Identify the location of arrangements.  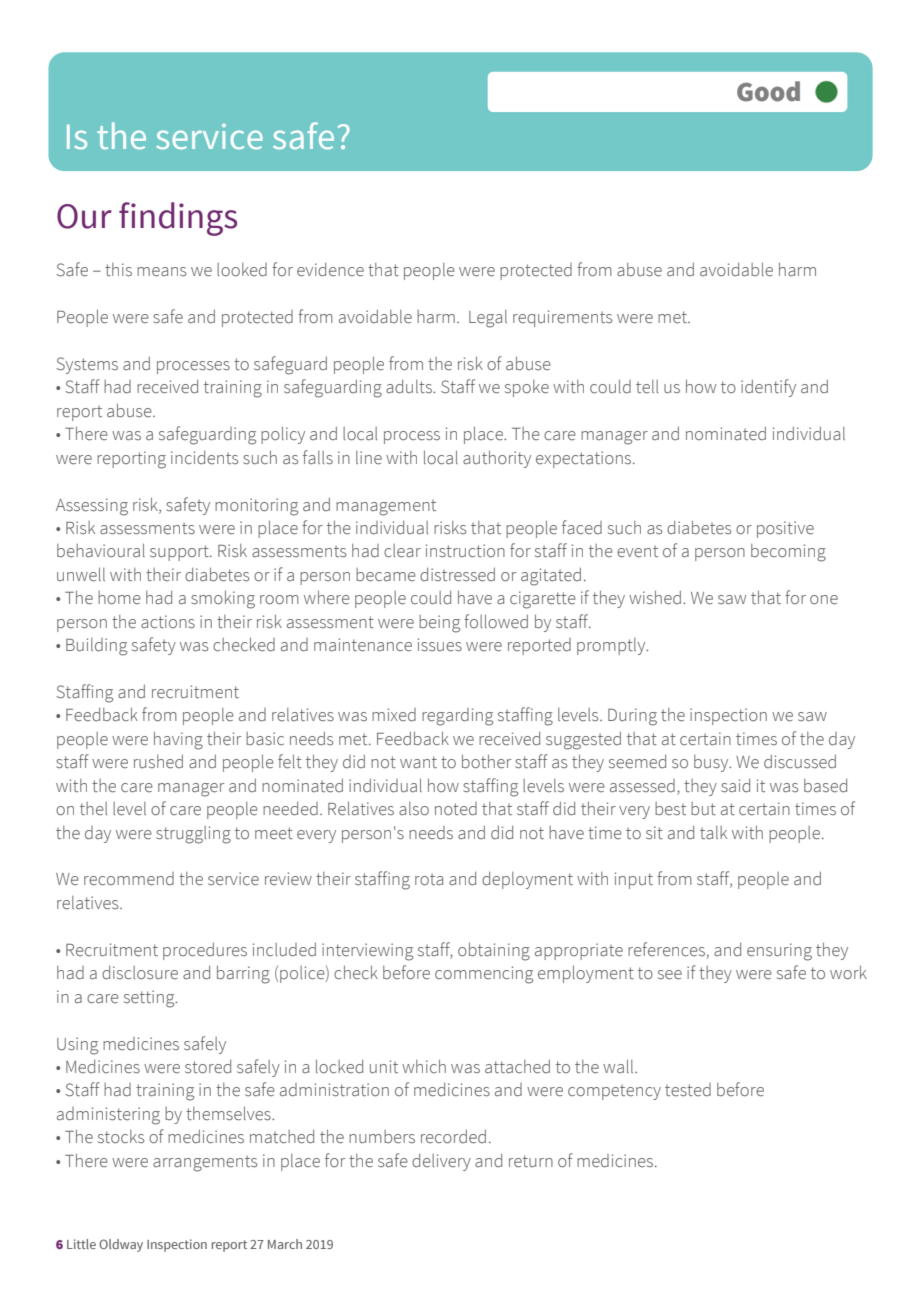
(205, 1164).
